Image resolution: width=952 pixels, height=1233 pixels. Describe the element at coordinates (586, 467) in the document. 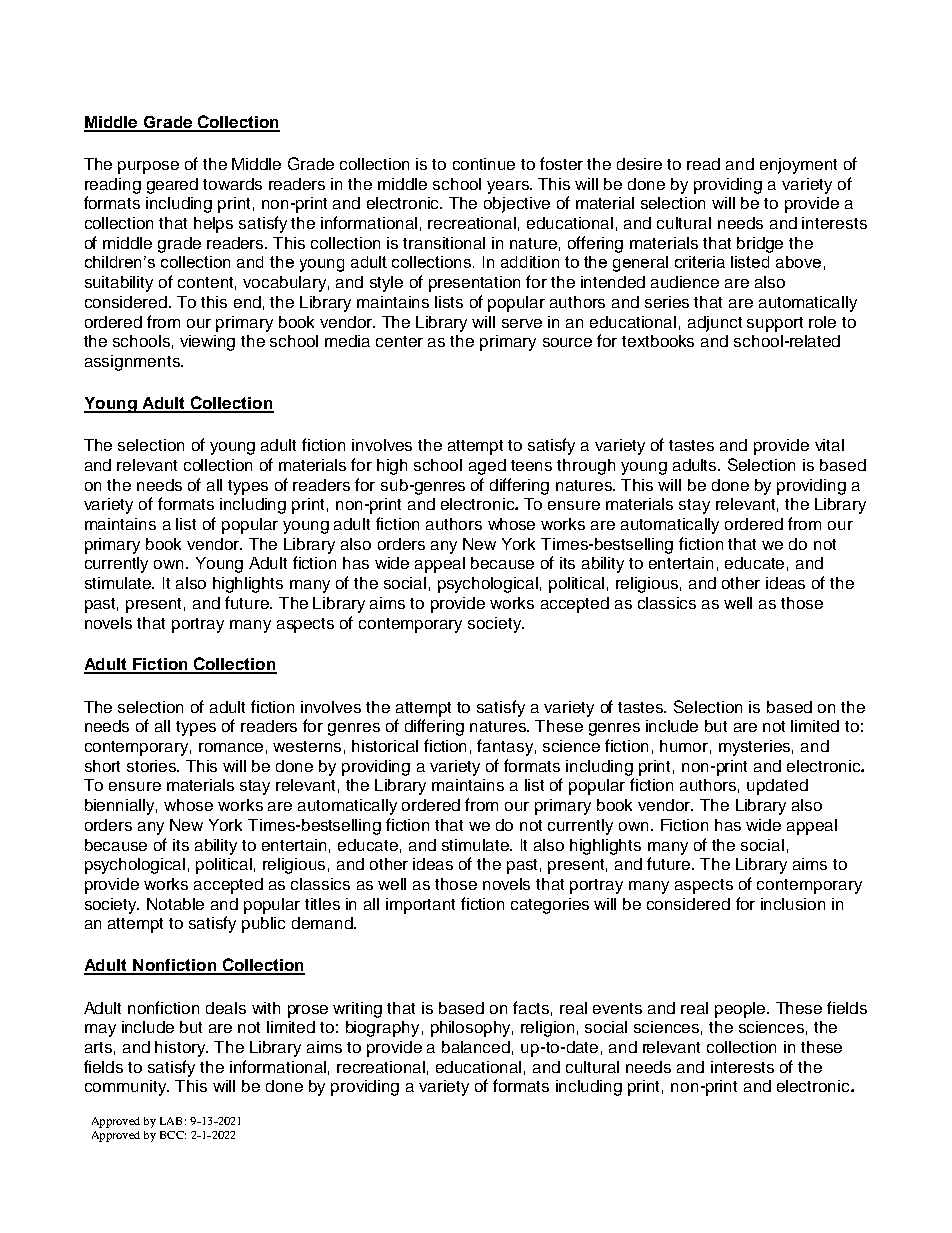

I see `through` at that location.
